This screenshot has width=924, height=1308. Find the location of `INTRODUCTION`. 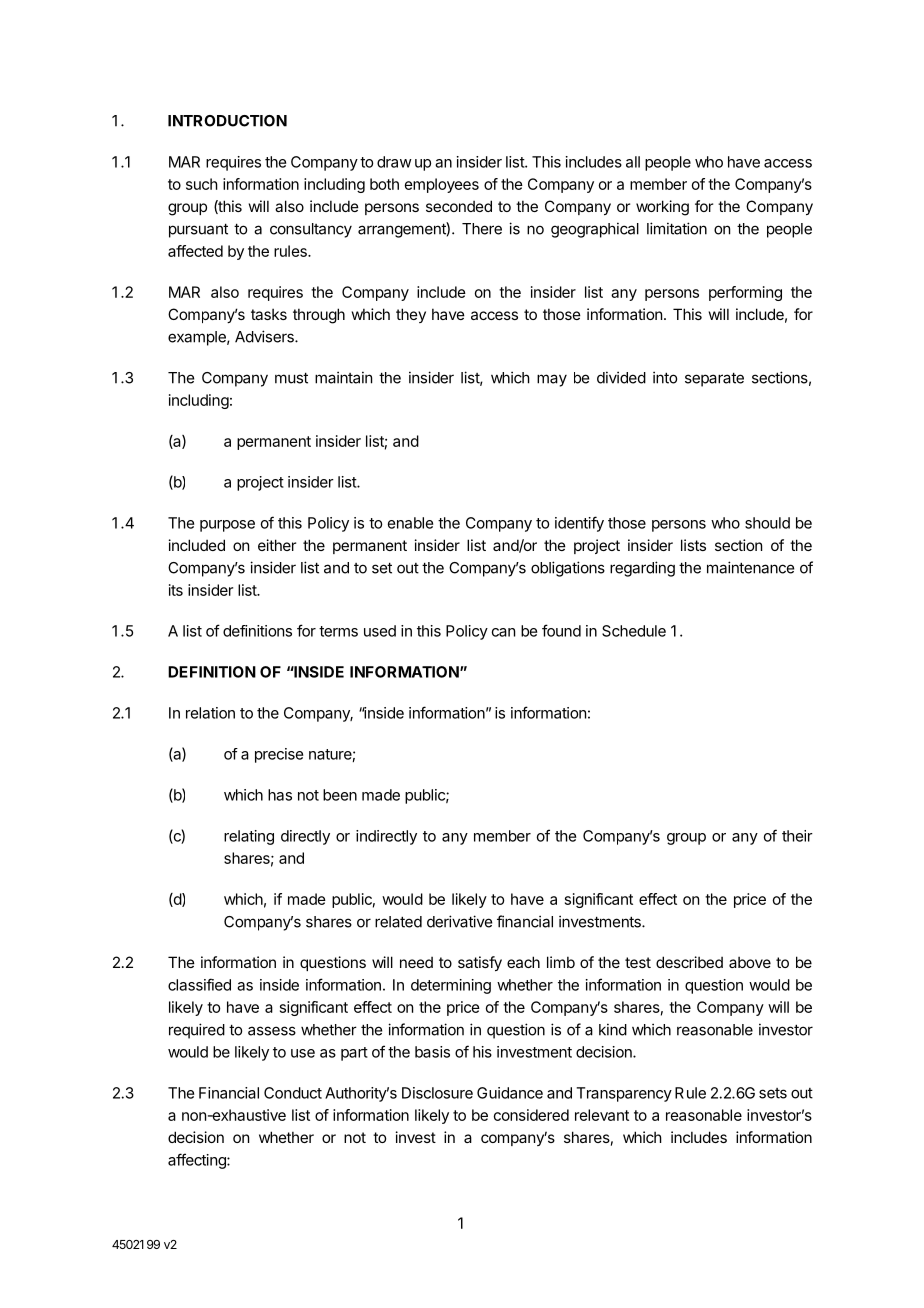

INTRODUCTION is located at coordinates (227, 121).
